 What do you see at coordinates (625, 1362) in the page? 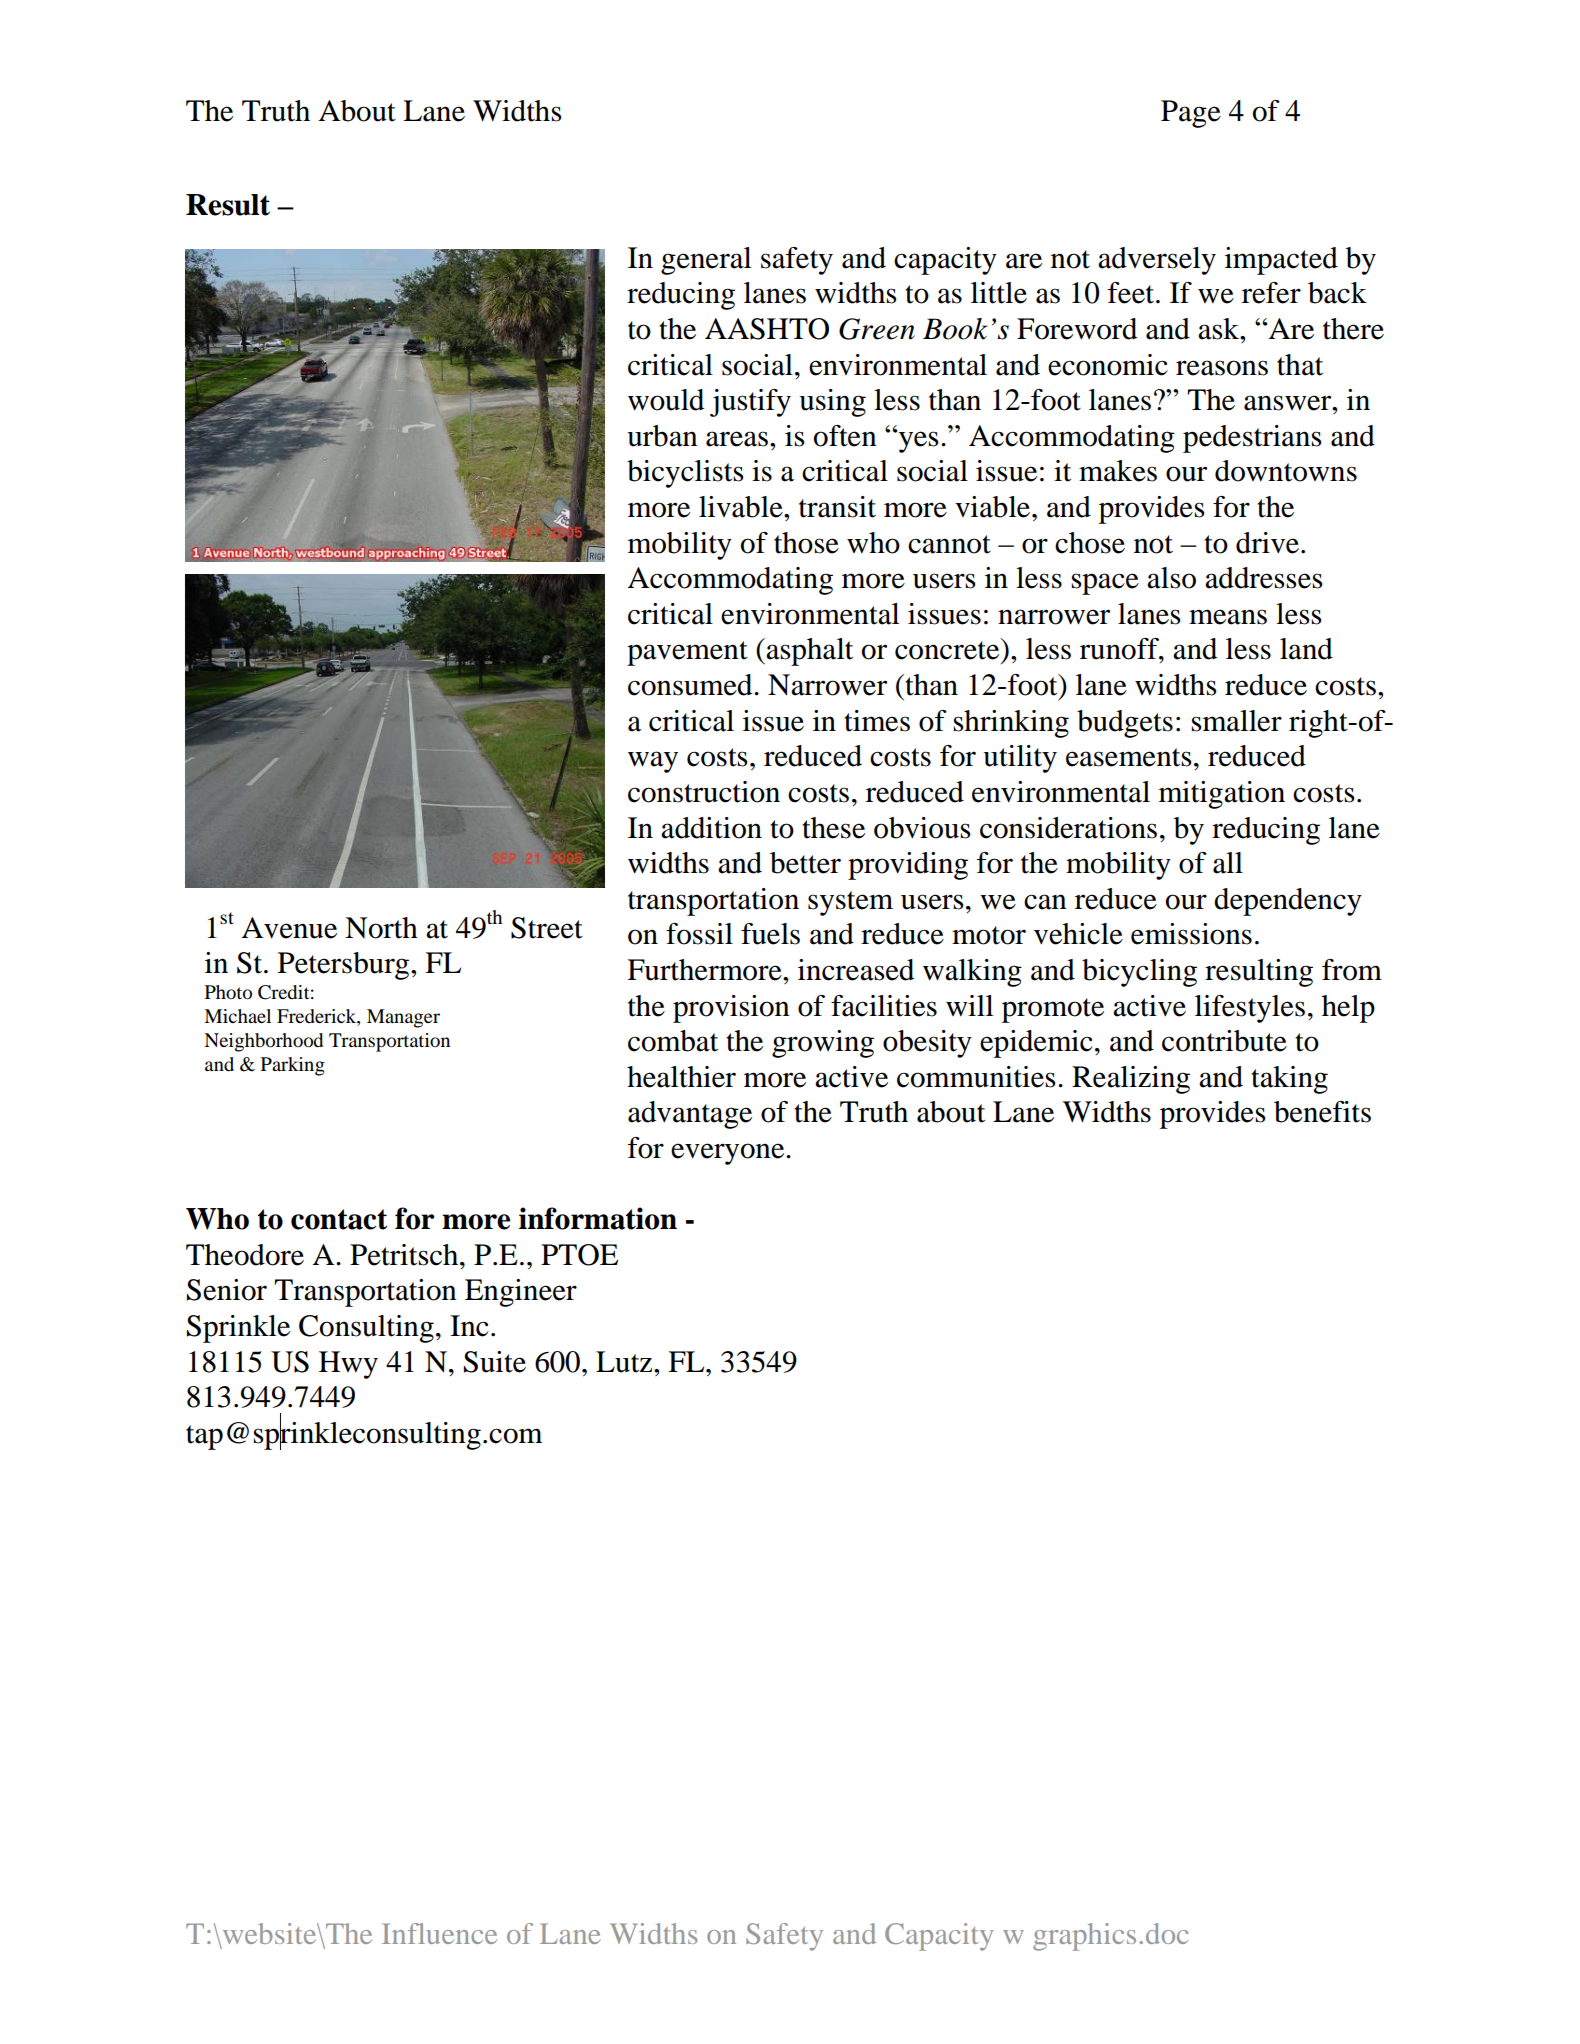
I see `Lutz` at bounding box center [625, 1362].
